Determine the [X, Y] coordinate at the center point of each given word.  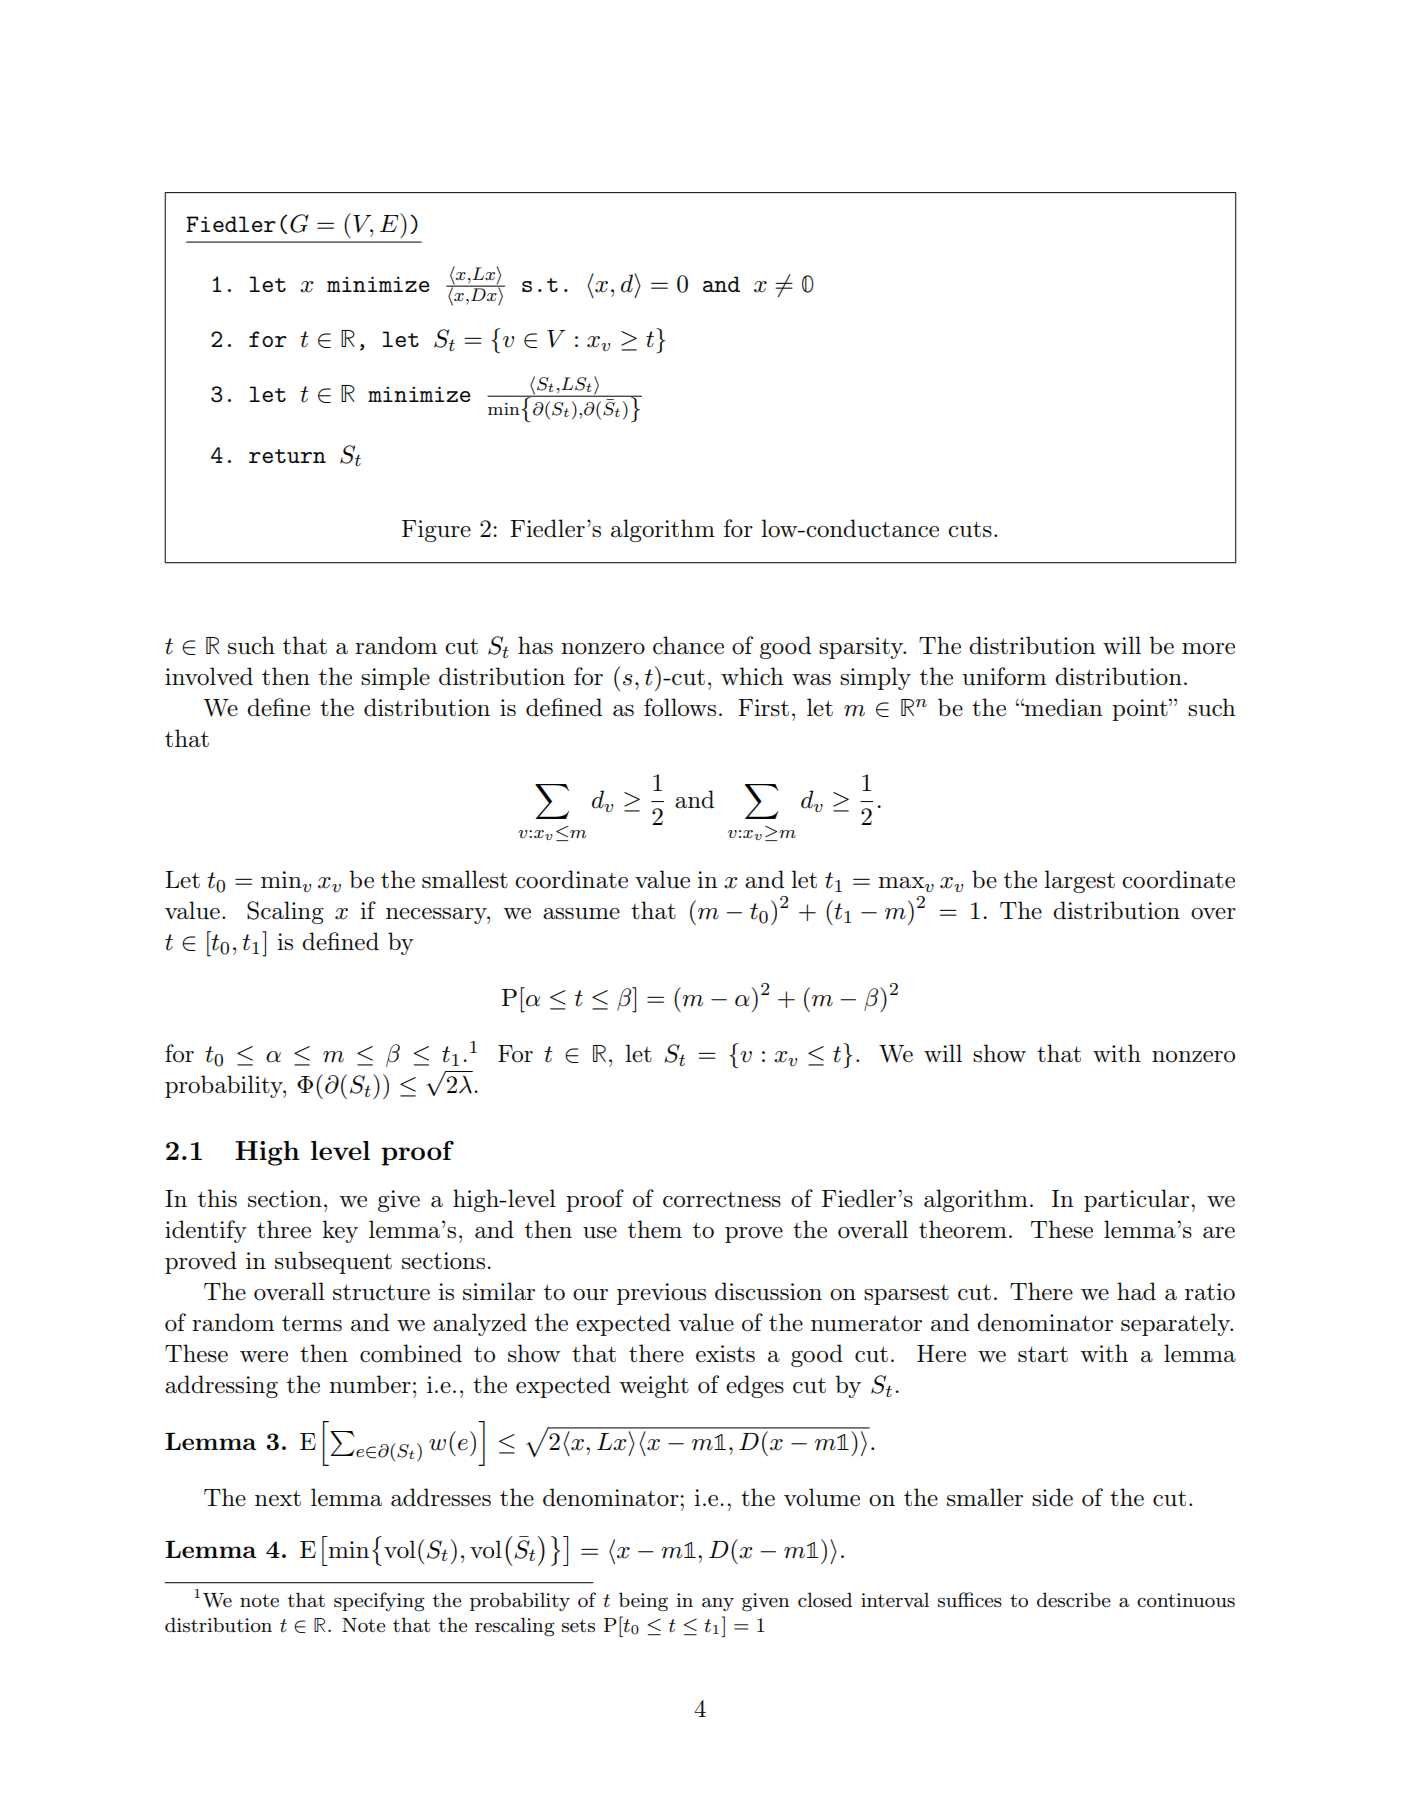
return [287, 456]
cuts [970, 529]
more [1208, 649]
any [718, 1604]
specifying [379, 1602]
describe [1074, 1599]
